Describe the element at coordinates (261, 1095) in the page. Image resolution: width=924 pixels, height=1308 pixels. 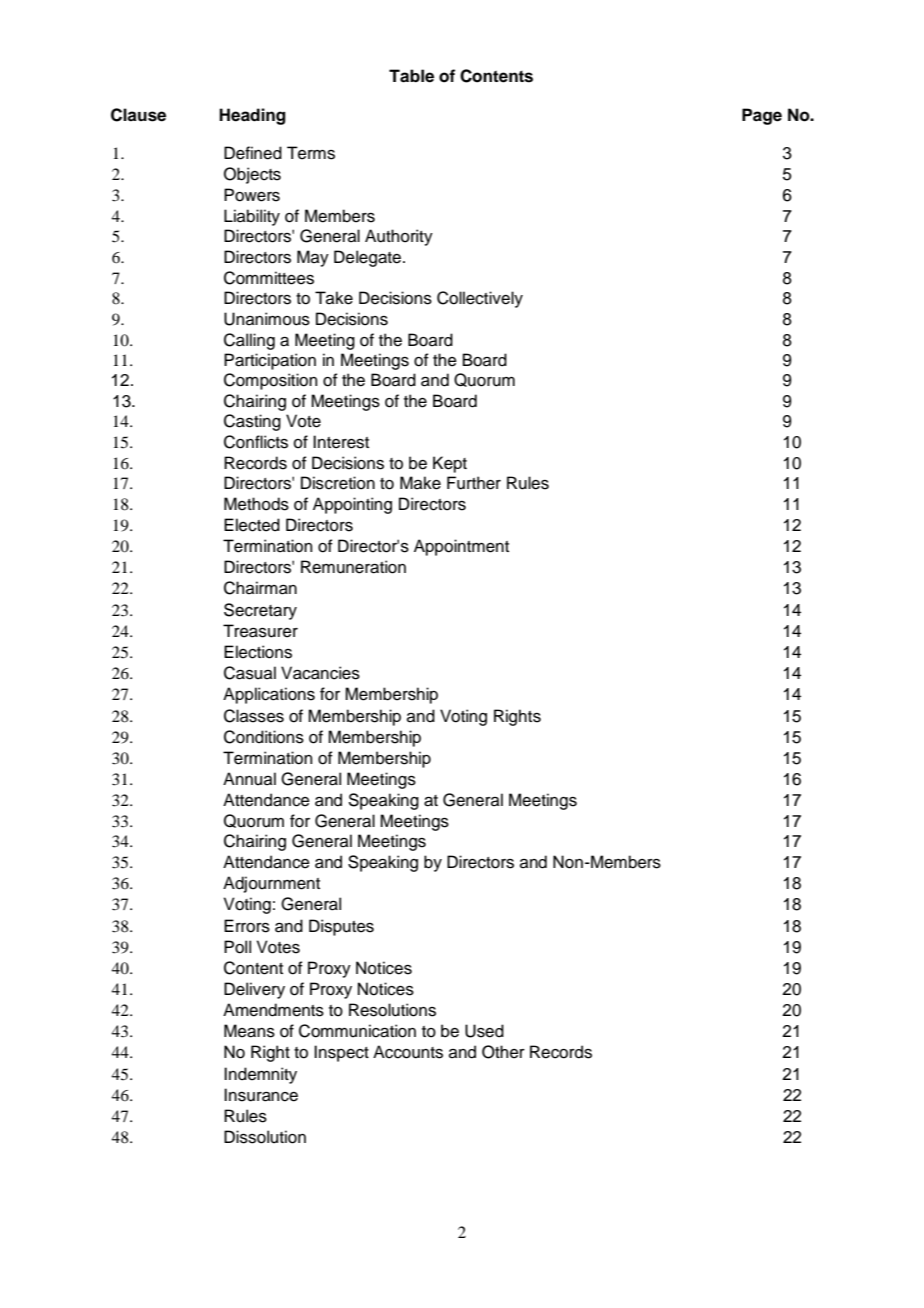
I see `Insurance` at that location.
